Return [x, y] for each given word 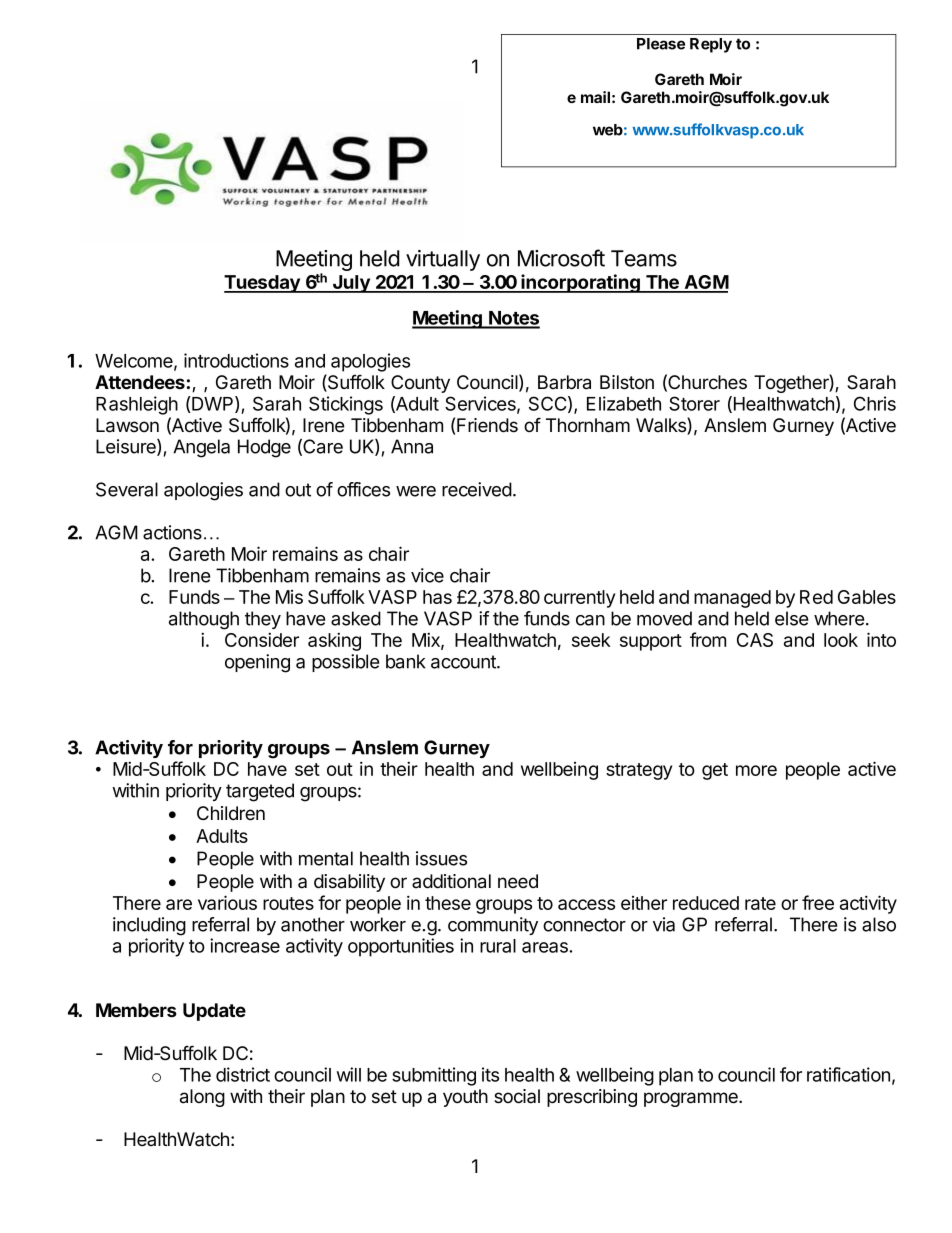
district [243, 1074]
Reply [711, 45]
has [437, 597]
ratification [848, 1074]
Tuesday [263, 284]
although [204, 620]
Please [661, 44]
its [490, 1074]
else [791, 618]
